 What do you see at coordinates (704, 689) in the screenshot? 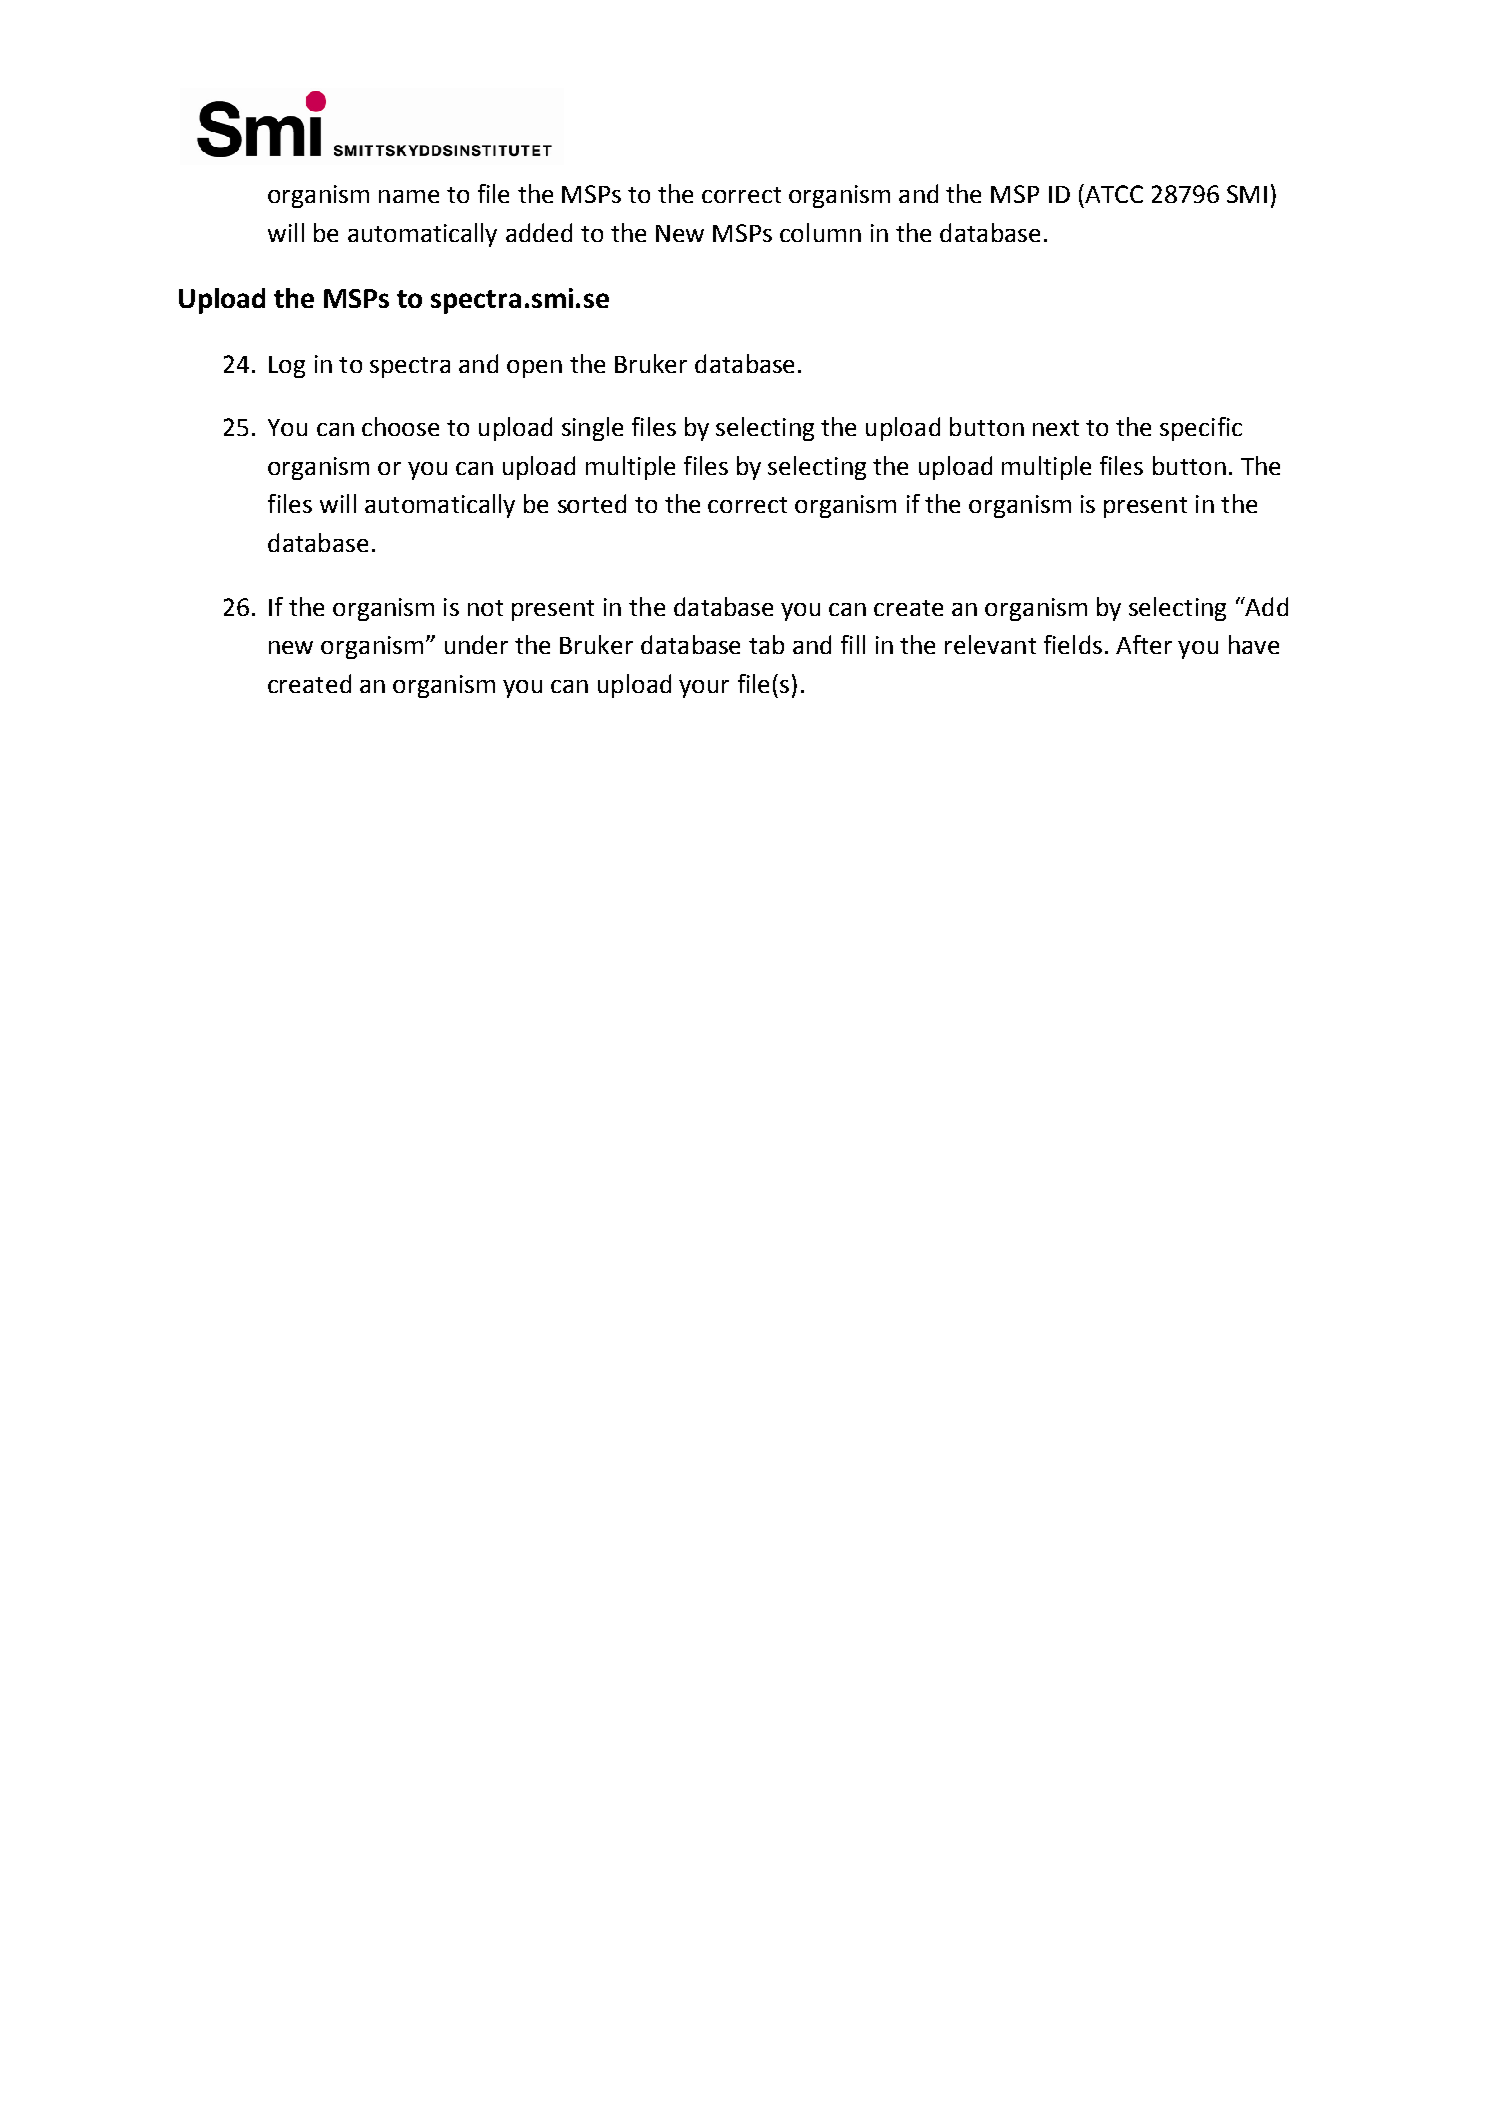
I see `your` at bounding box center [704, 689].
